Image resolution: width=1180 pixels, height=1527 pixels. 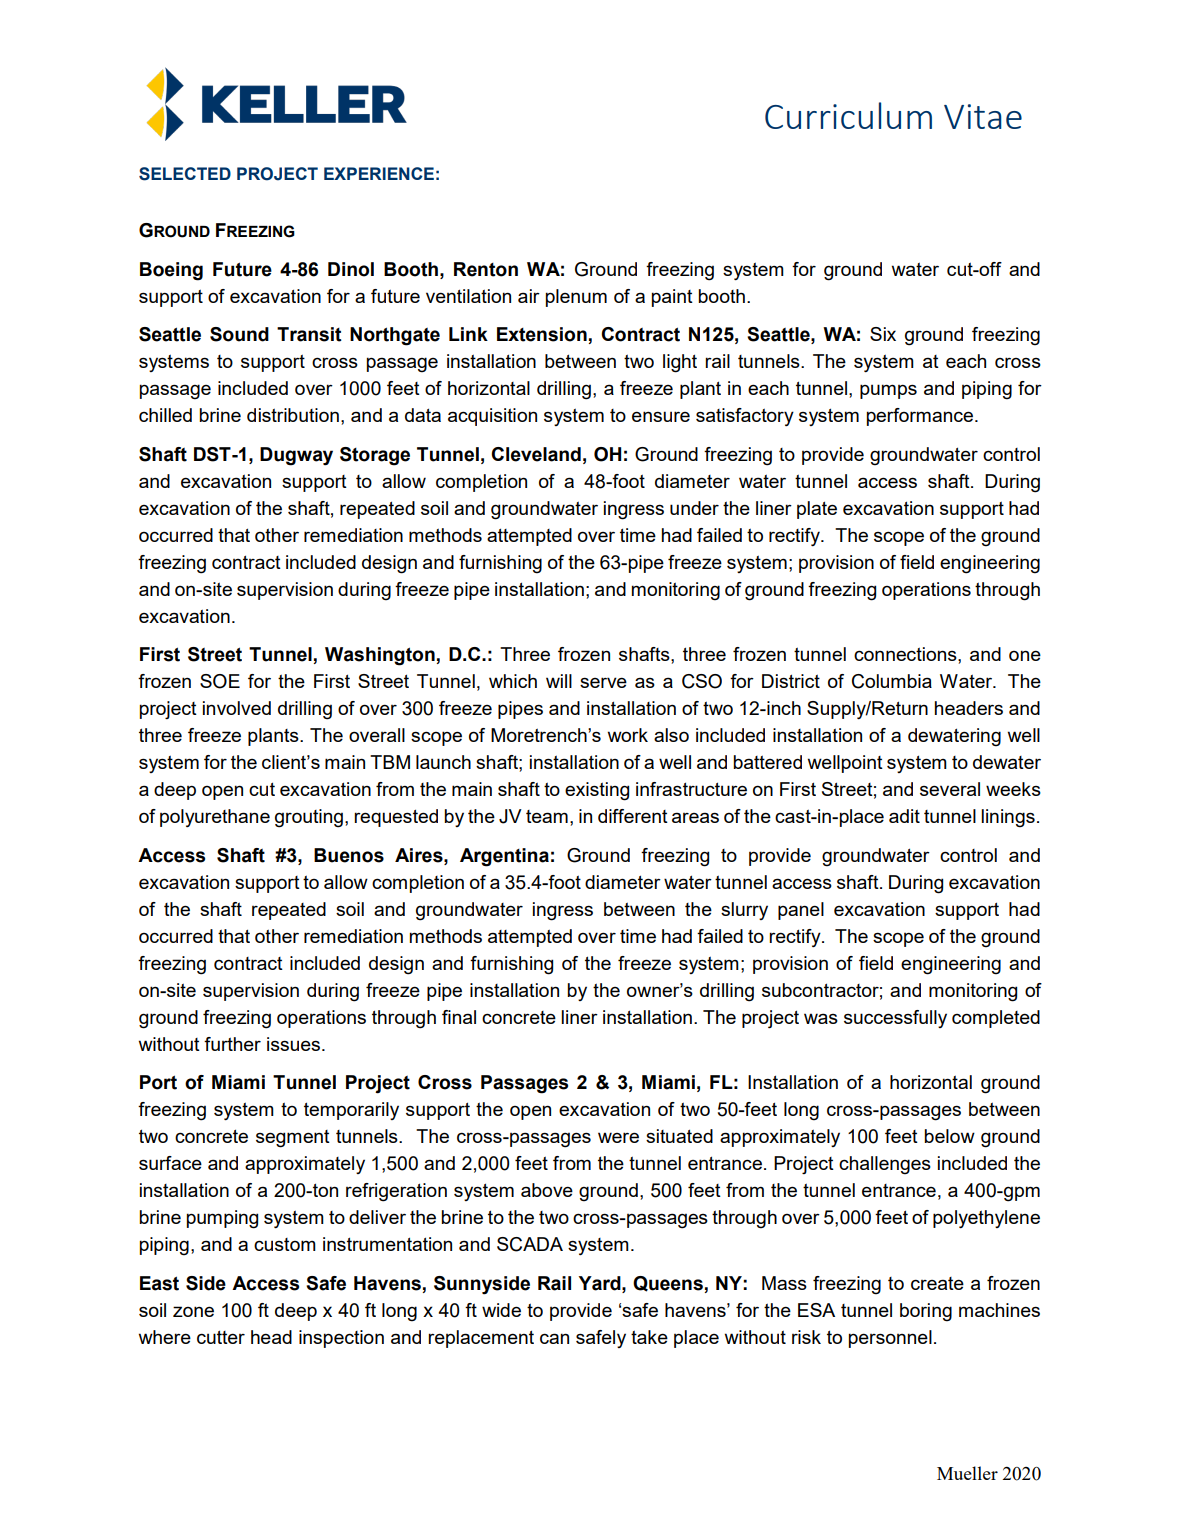 I want to click on Curriculum, so click(x=848, y=115).
